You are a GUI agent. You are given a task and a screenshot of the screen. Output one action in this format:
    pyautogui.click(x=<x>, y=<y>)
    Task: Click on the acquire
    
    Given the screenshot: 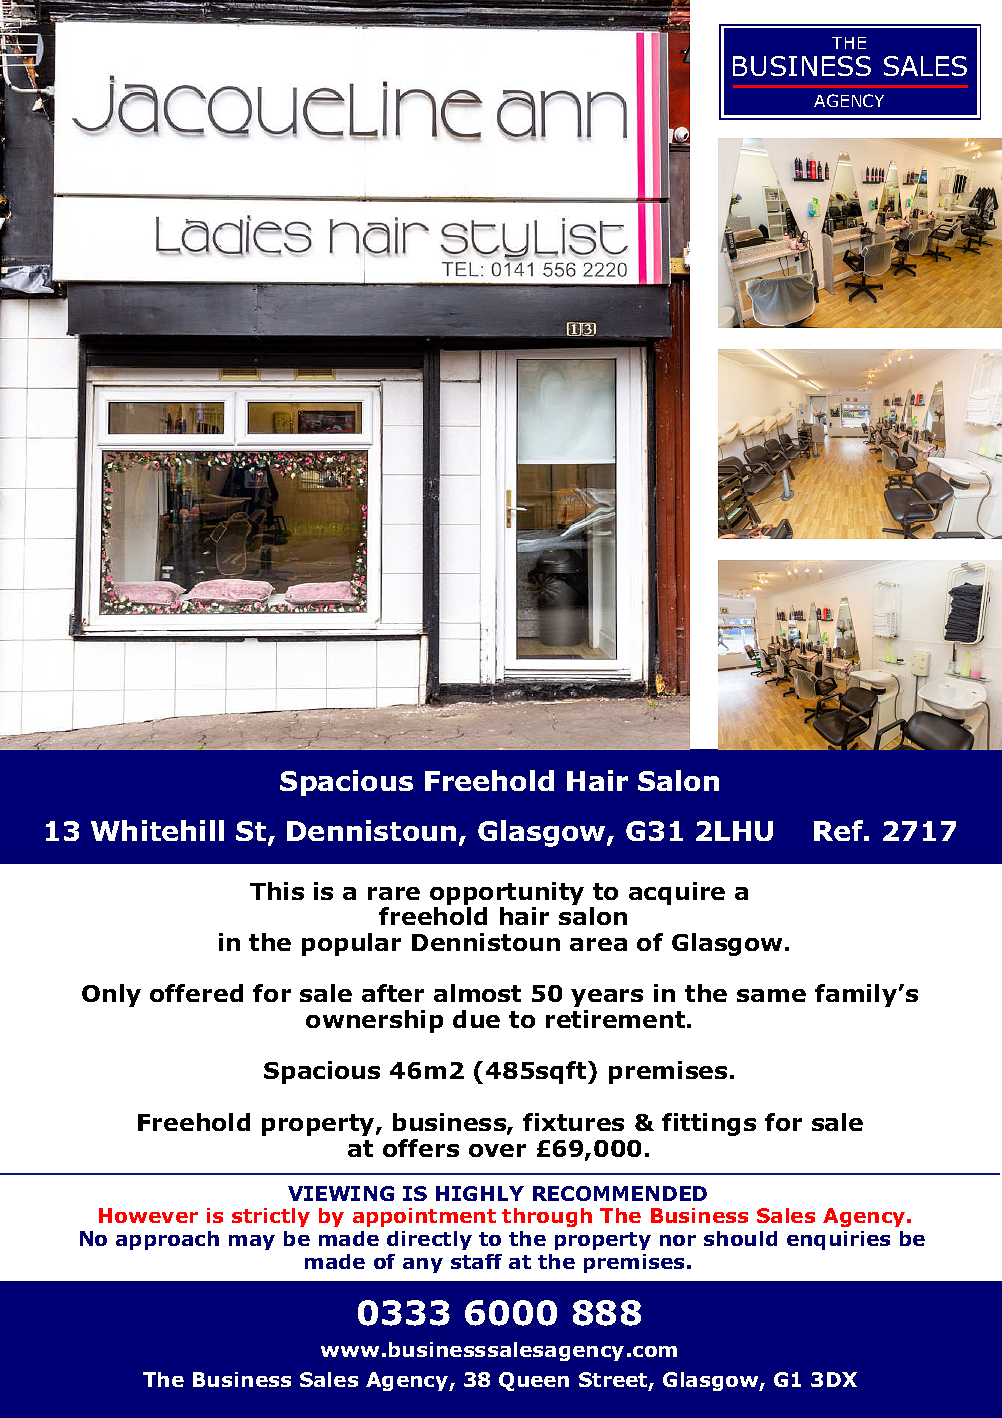 What is the action you would take?
    pyautogui.click(x=677, y=893)
